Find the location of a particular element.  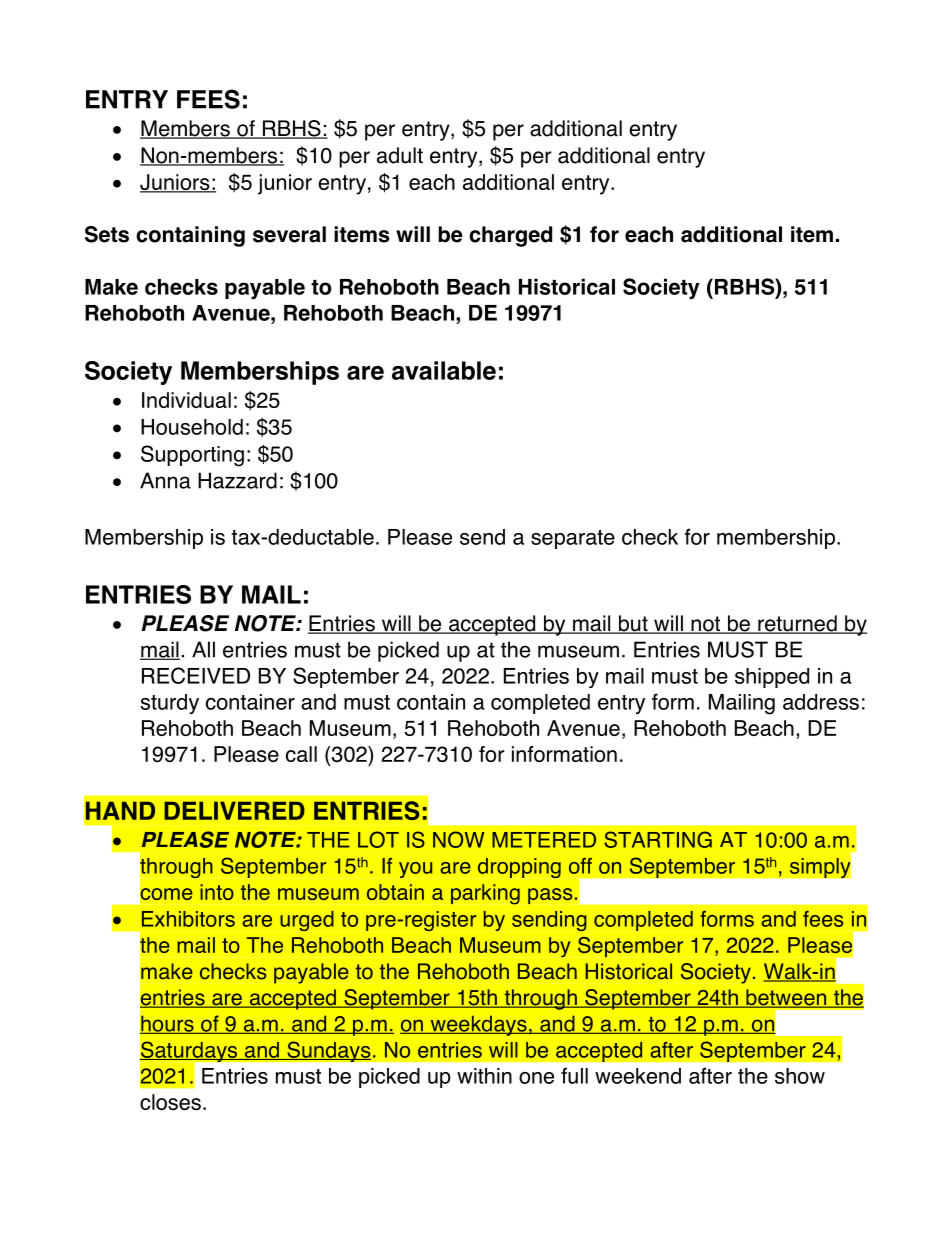

but is located at coordinates (633, 624).
